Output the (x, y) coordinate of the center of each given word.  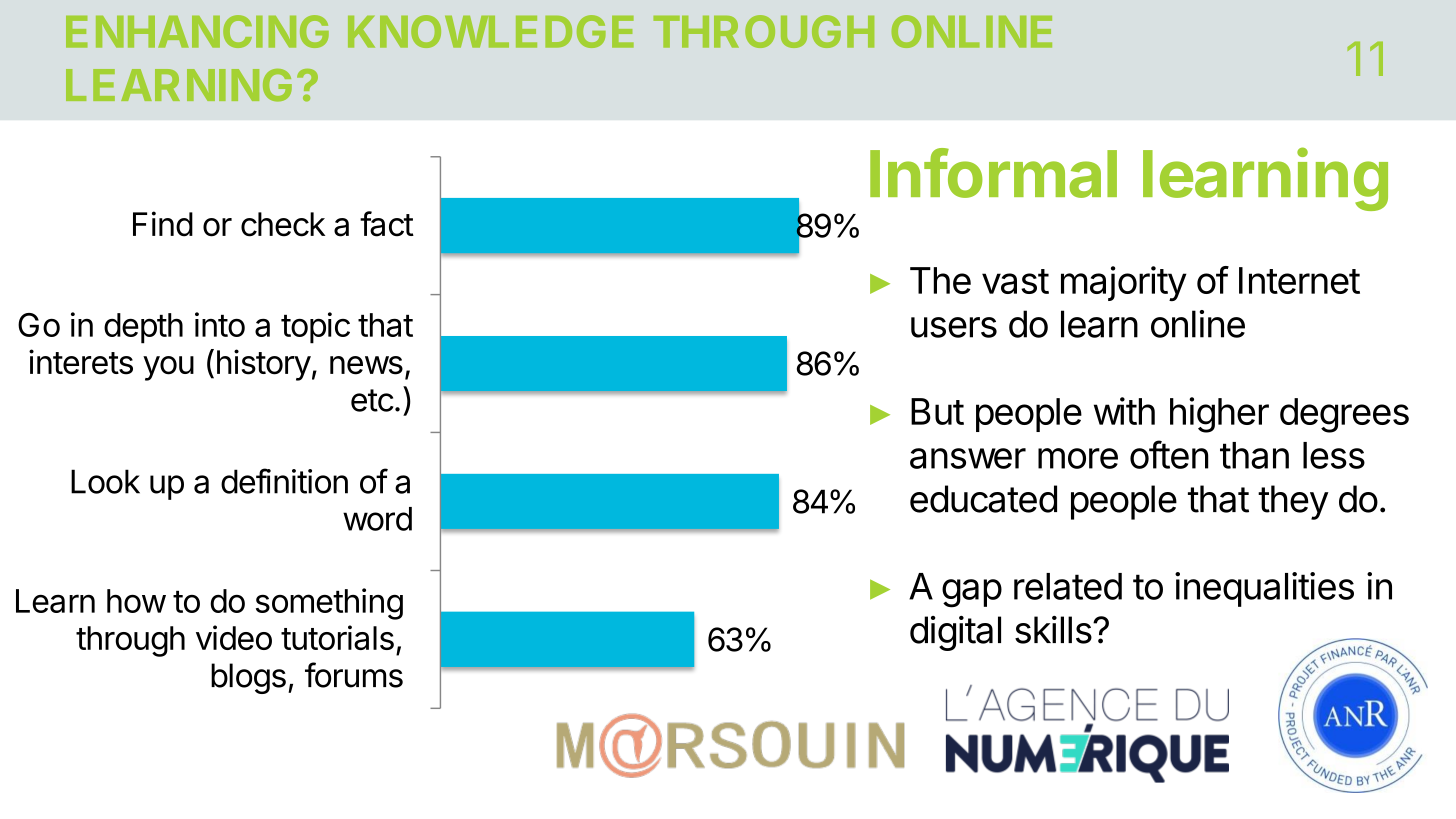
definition (284, 481)
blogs (248, 678)
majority (1124, 283)
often (1169, 454)
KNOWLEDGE (491, 31)
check (283, 224)
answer (968, 458)
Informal (993, 173)
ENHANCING (197, 31)
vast (1015, 281)
